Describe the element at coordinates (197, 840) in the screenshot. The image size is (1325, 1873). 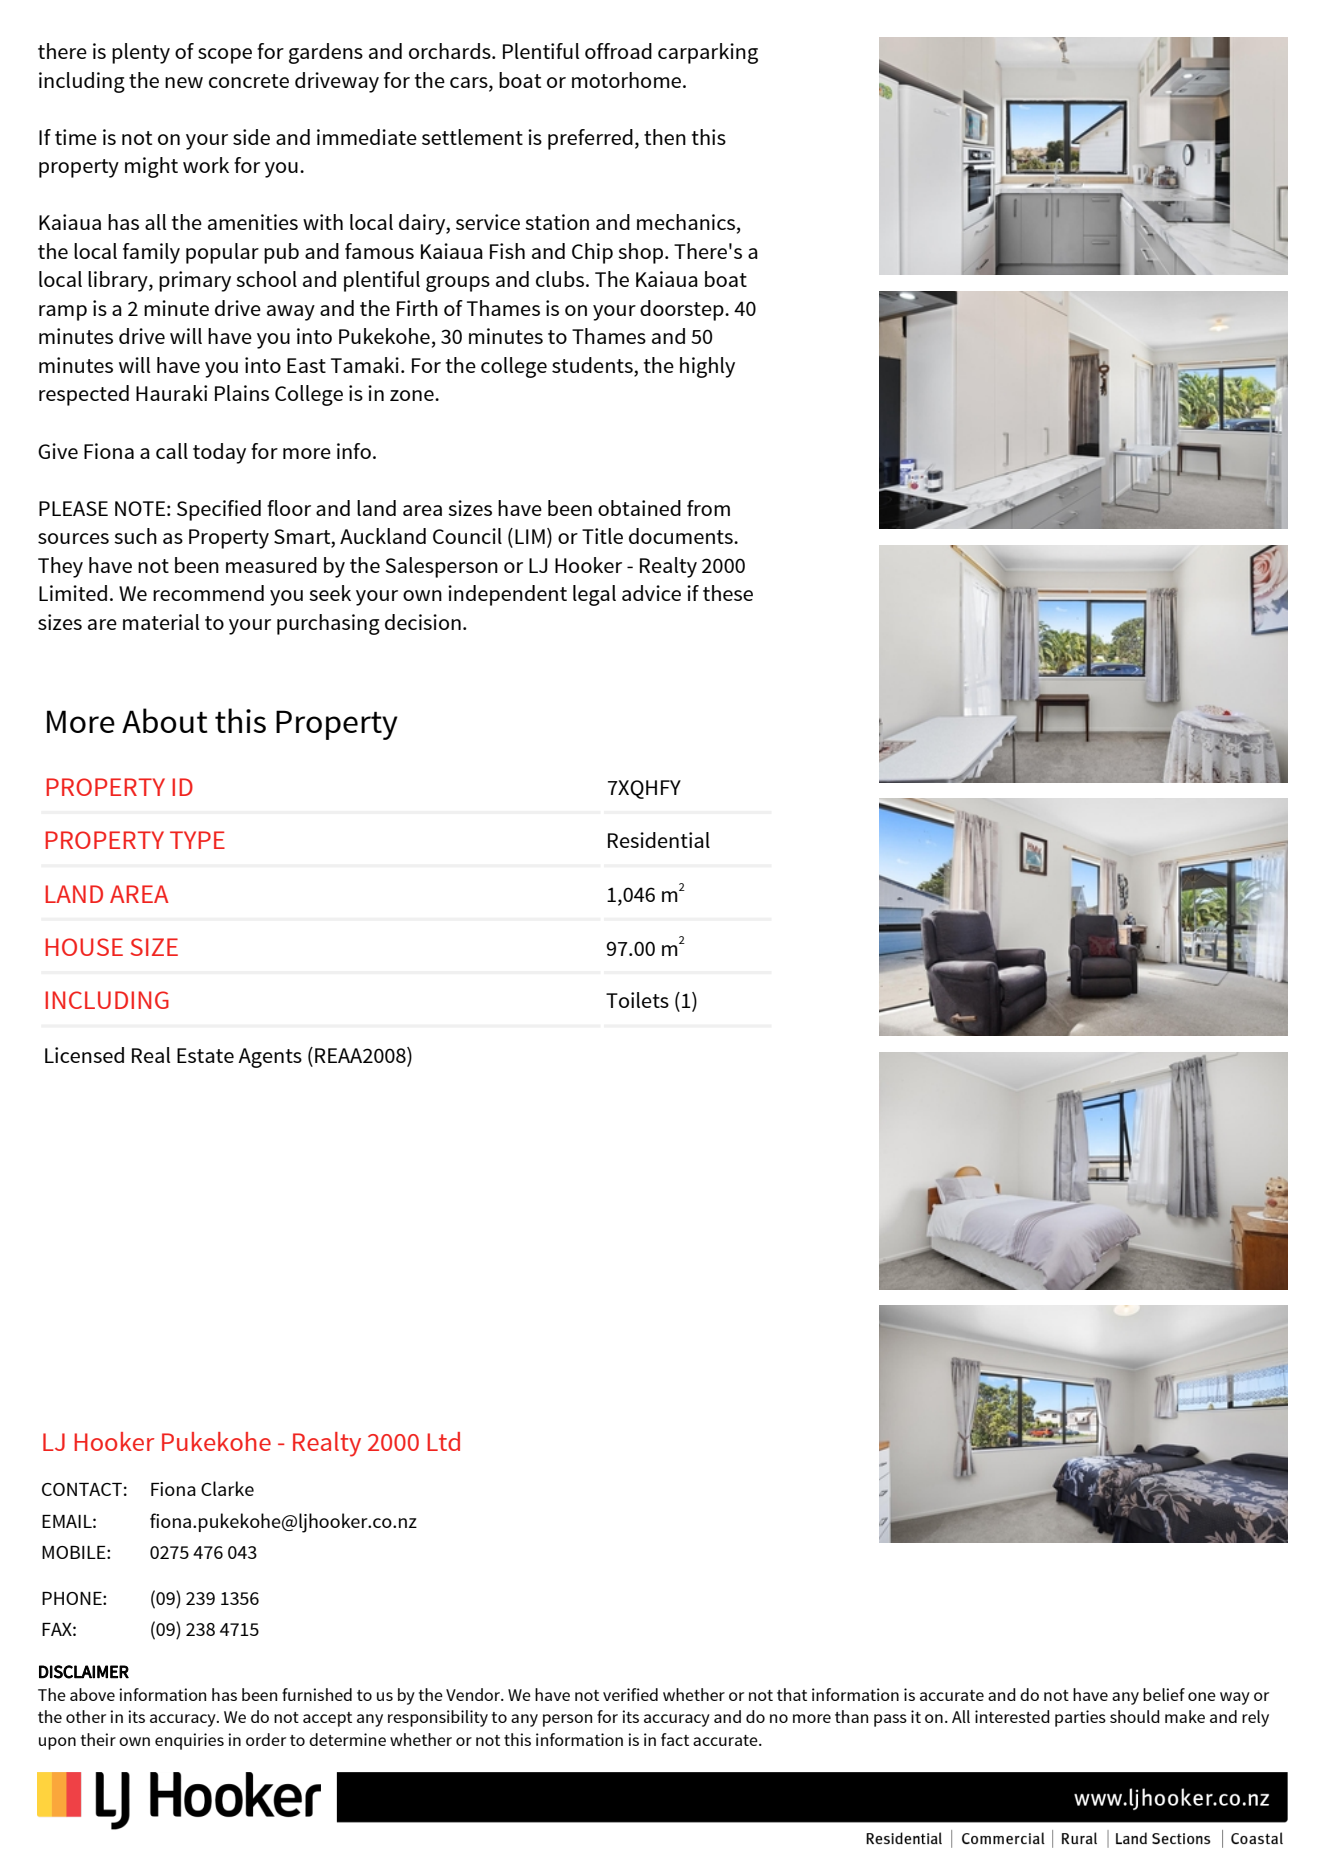
I see `TYPE` at that location.
